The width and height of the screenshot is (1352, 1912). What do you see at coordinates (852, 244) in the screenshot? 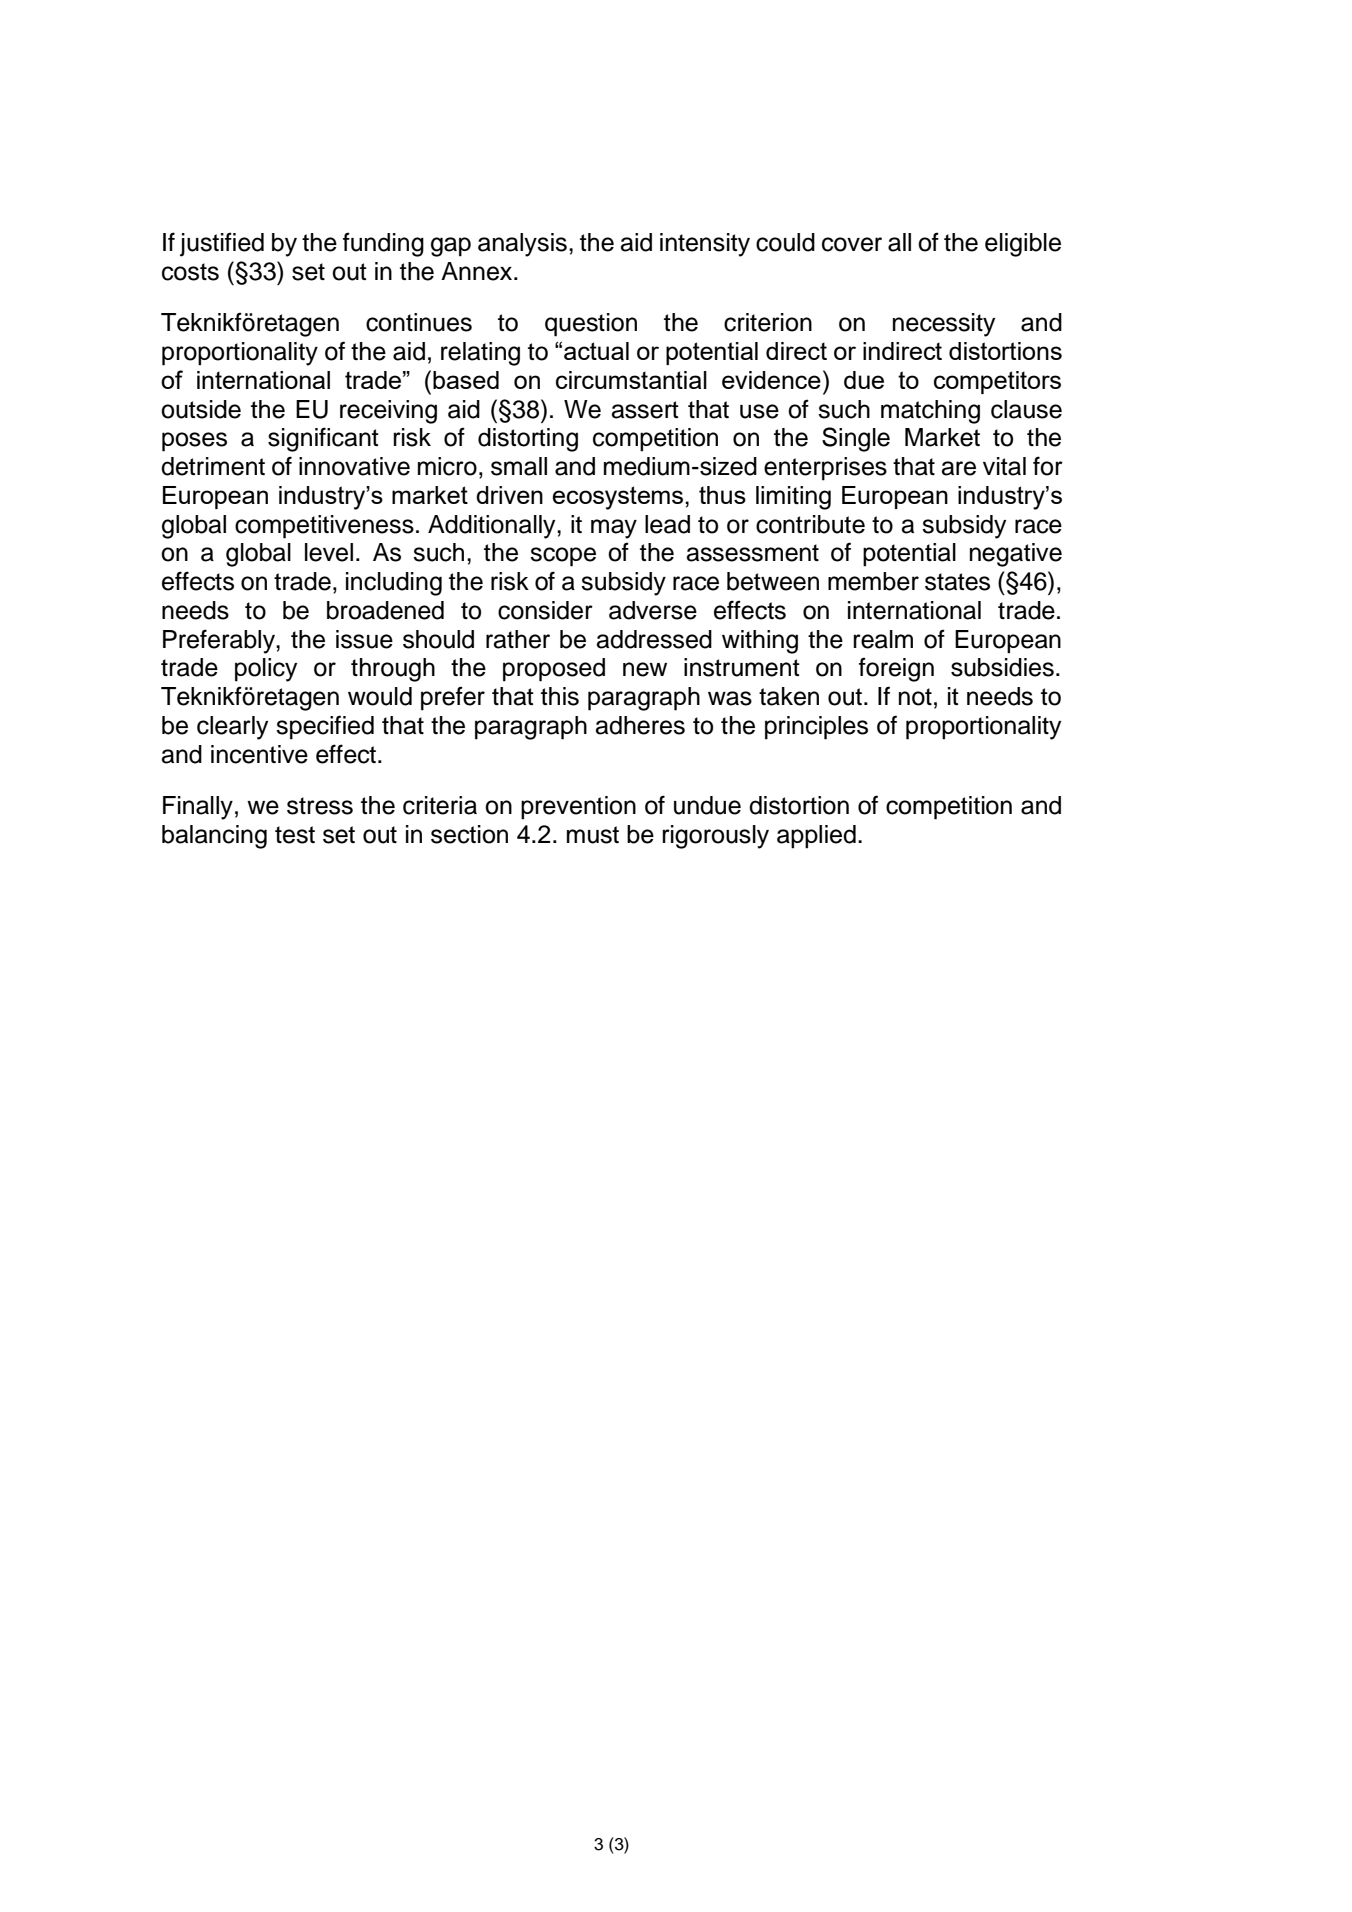
I see `cover` at bounding box center [852, 244].
